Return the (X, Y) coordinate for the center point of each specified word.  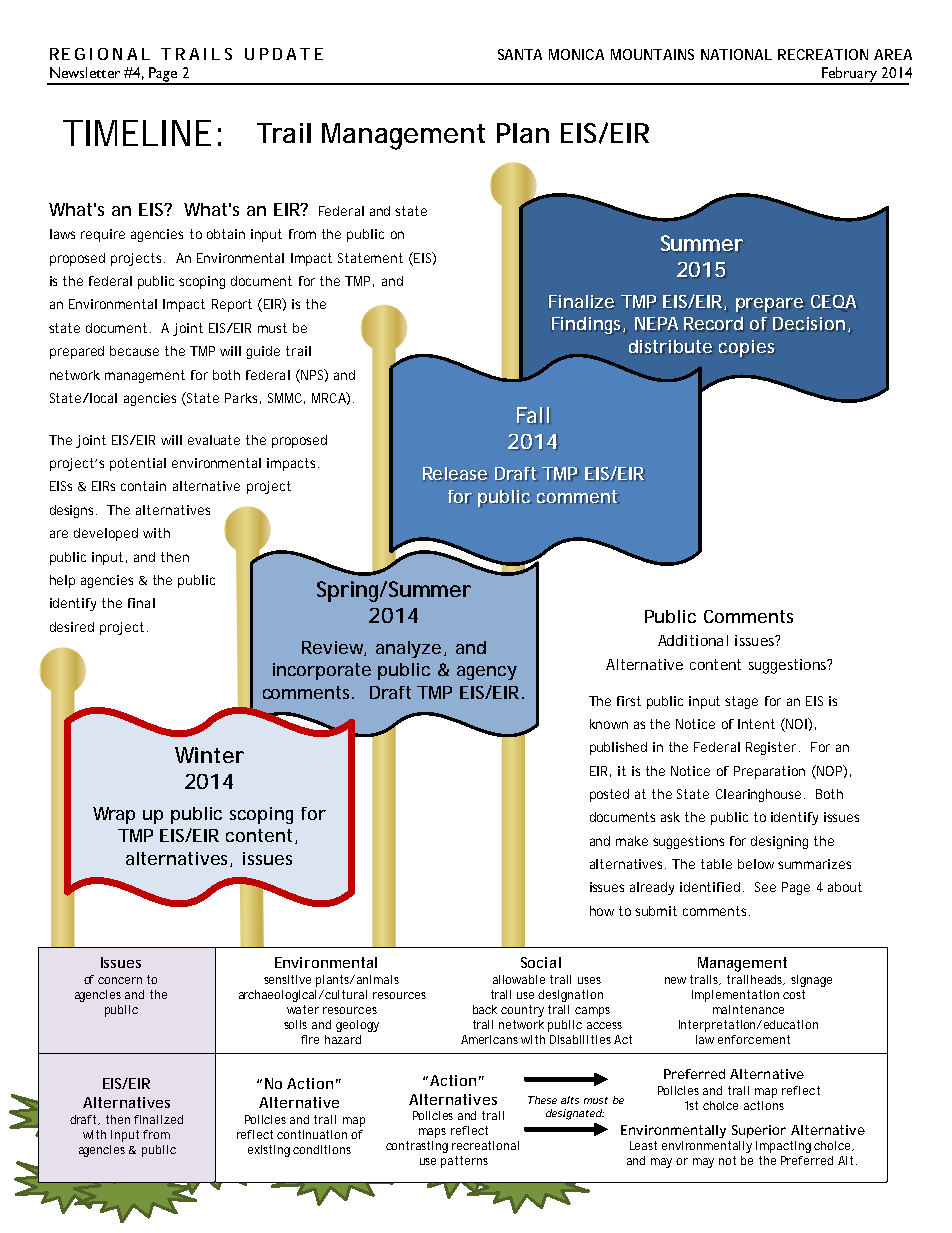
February (849, 75)
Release (455, 474)
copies (746, 348)
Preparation (769, 772)
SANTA (520, 54)
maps (432, 1133)
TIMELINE (137, 133)
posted (609, 795)
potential (138, 464)
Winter (209, 755)
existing (269, 1151)
